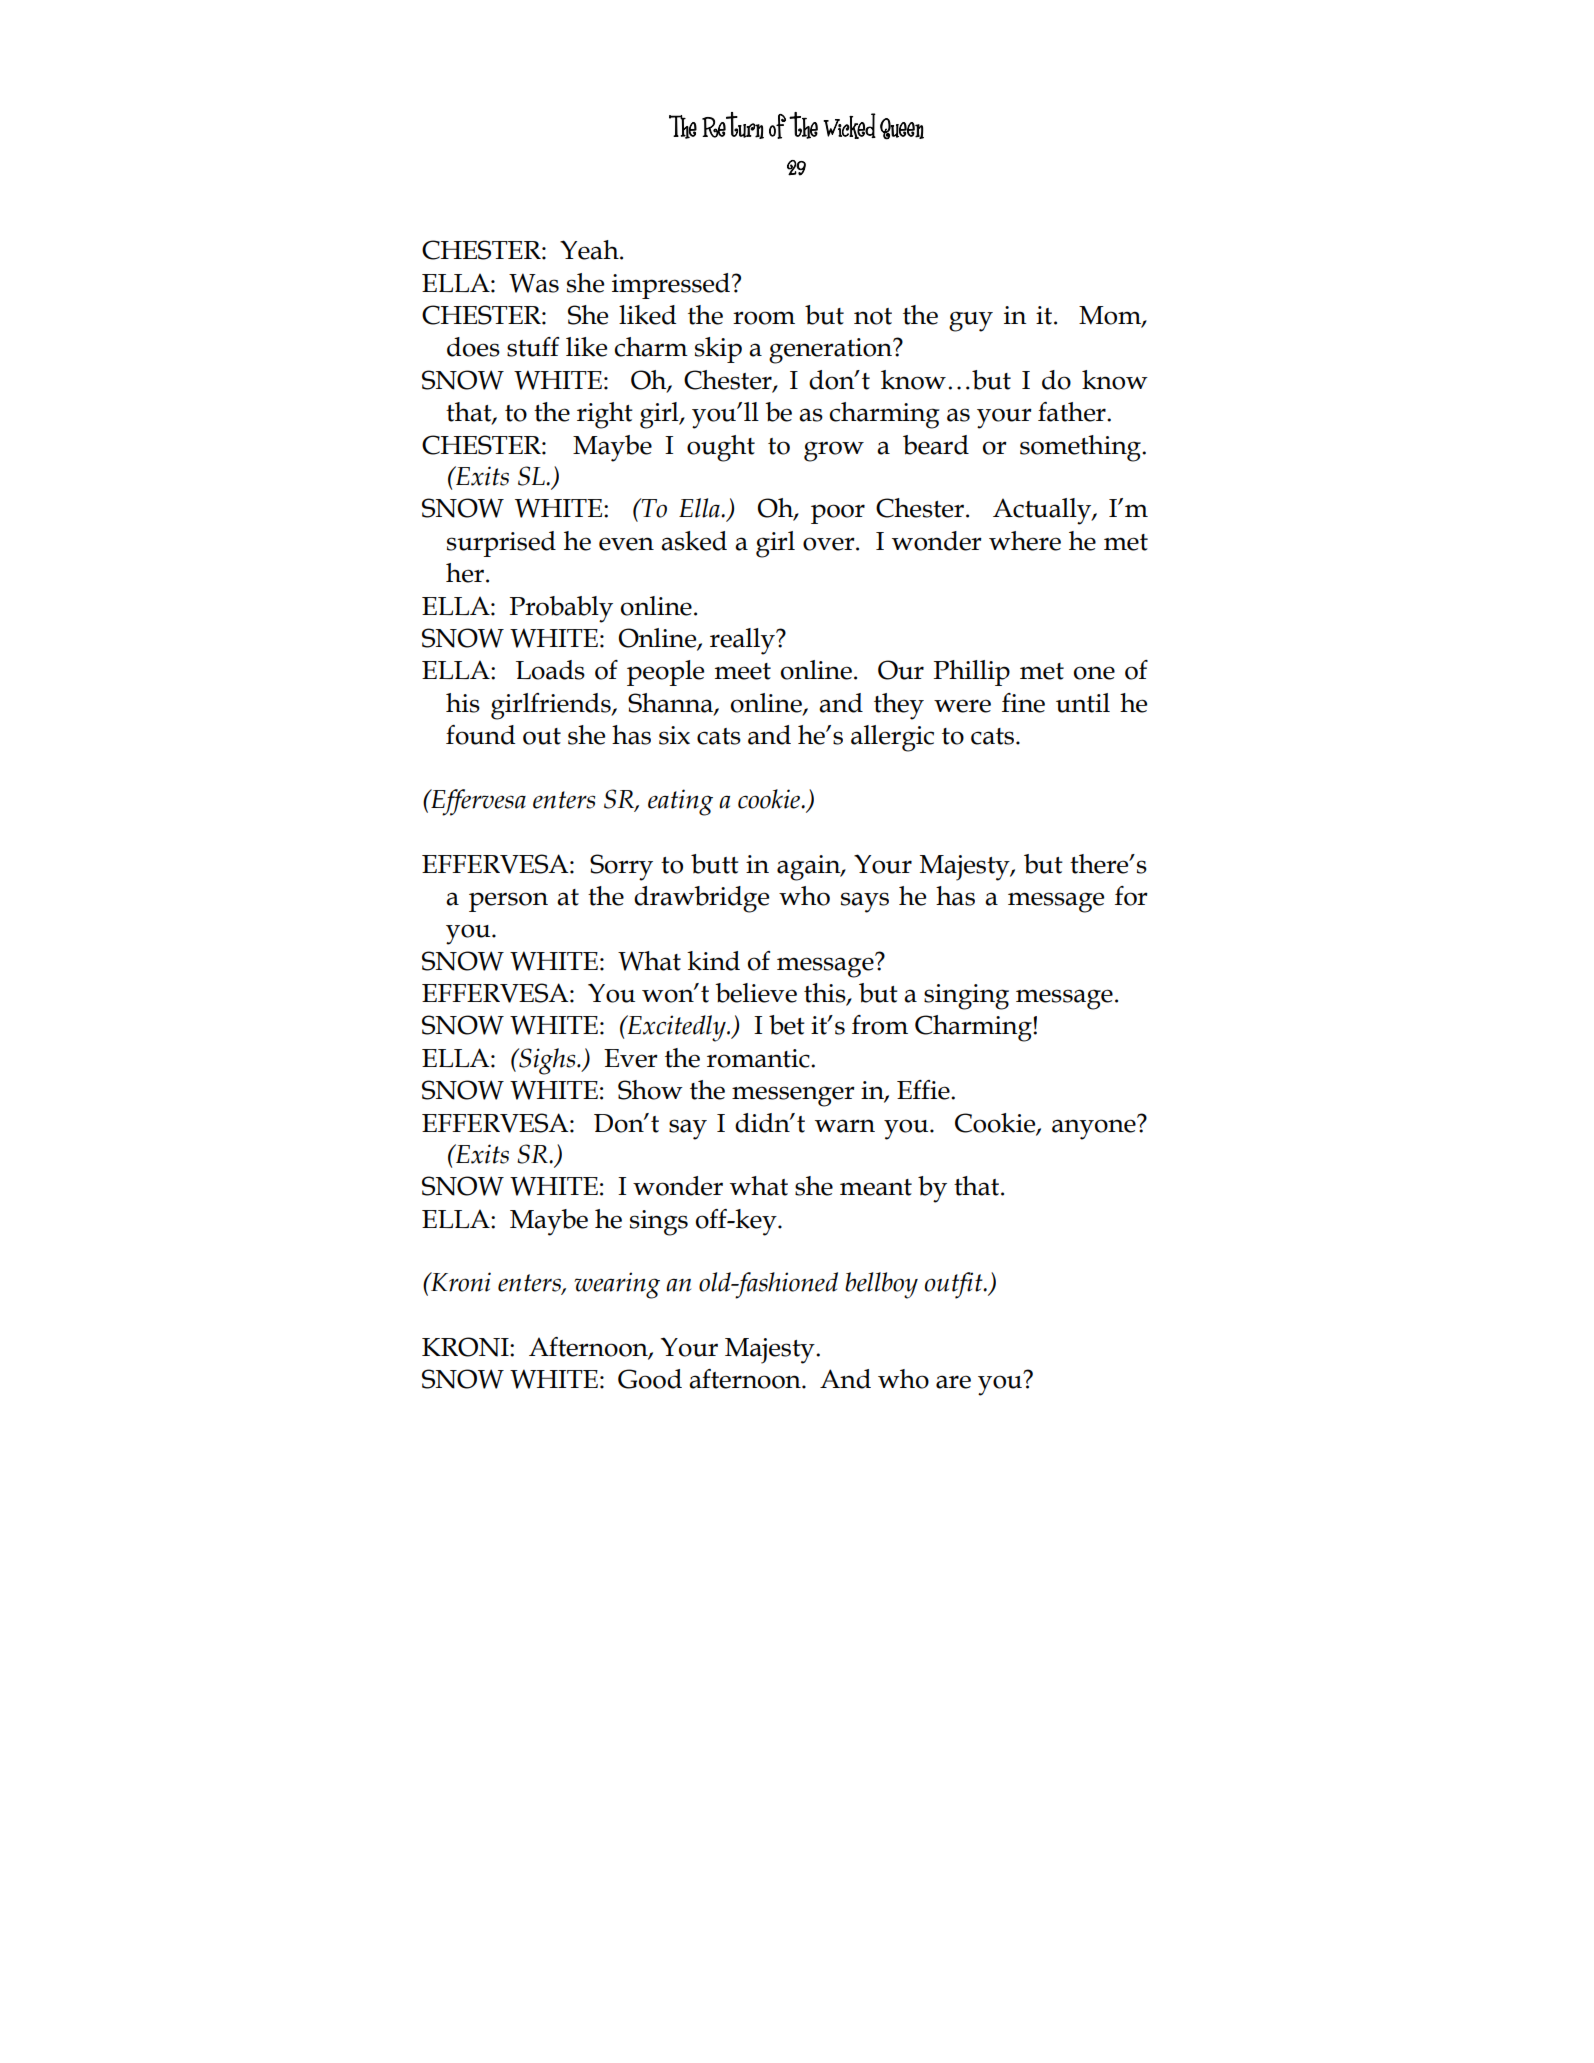 The image size is (1594, 2063). What do you see at coordinates (830, 544) in the screenshot?
I see `over` at bounding box center [830, 544].
